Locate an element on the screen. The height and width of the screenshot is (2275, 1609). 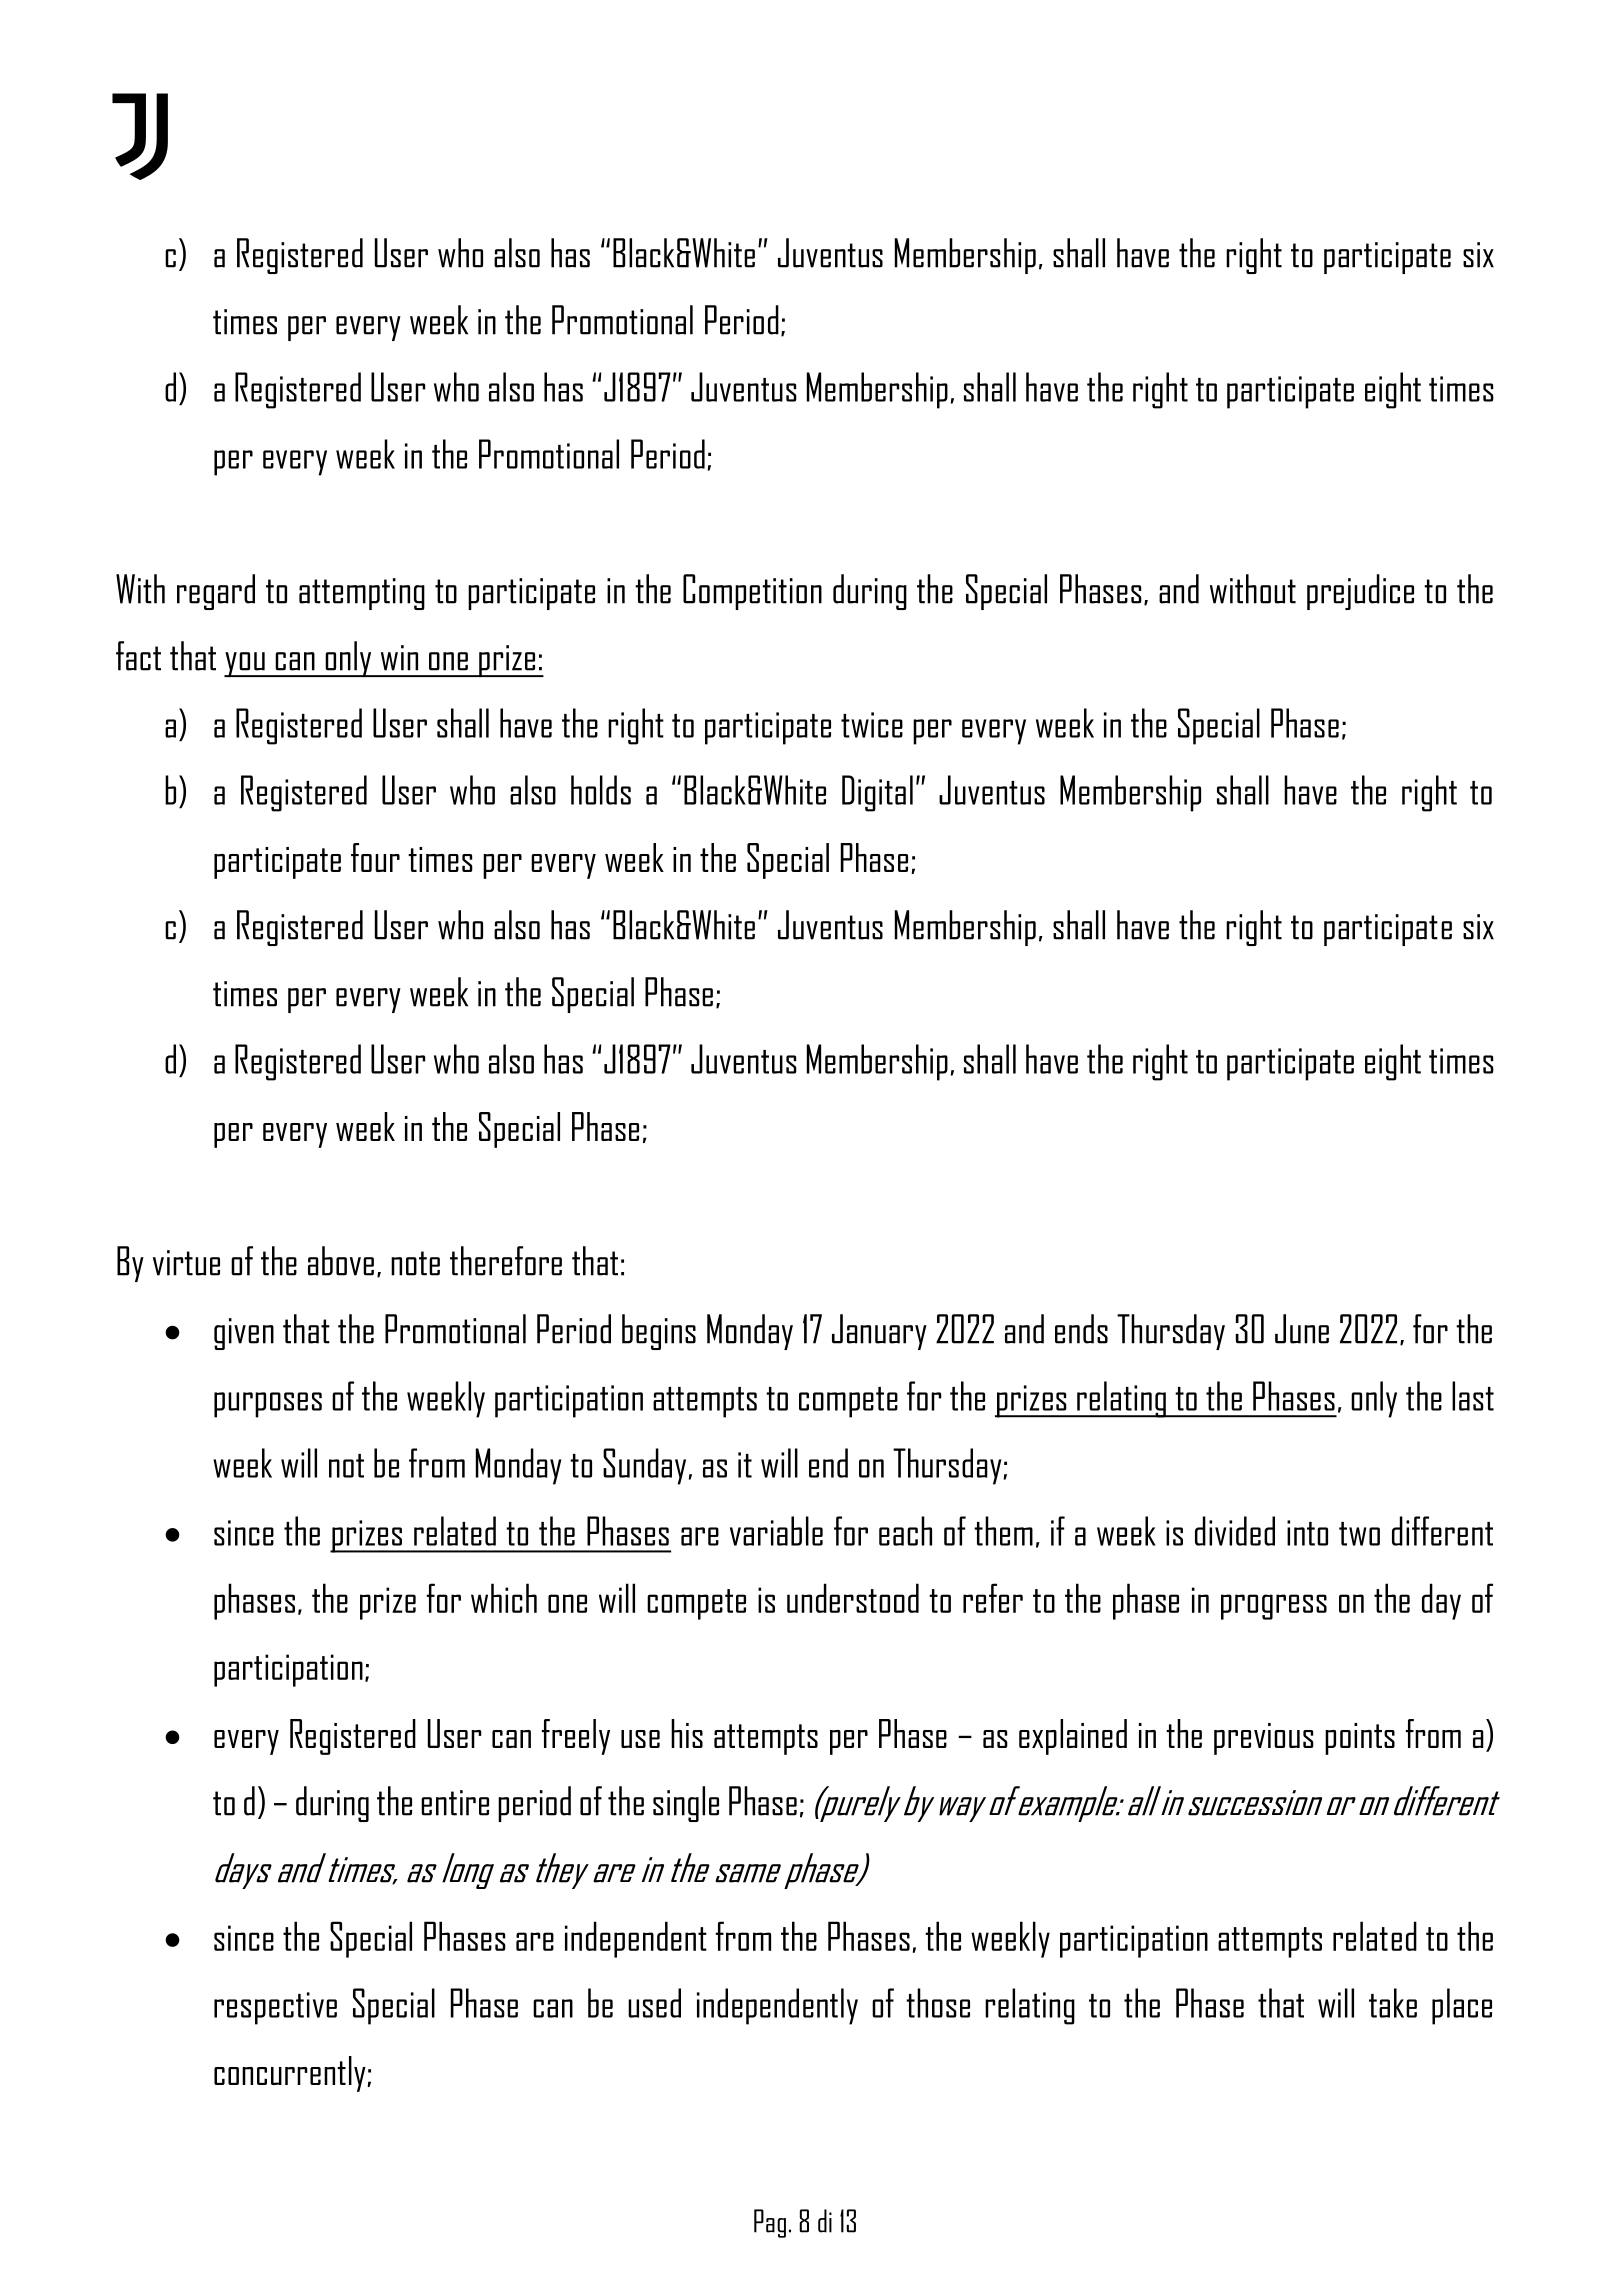
purposes is located at coordinates (268, 1405).
